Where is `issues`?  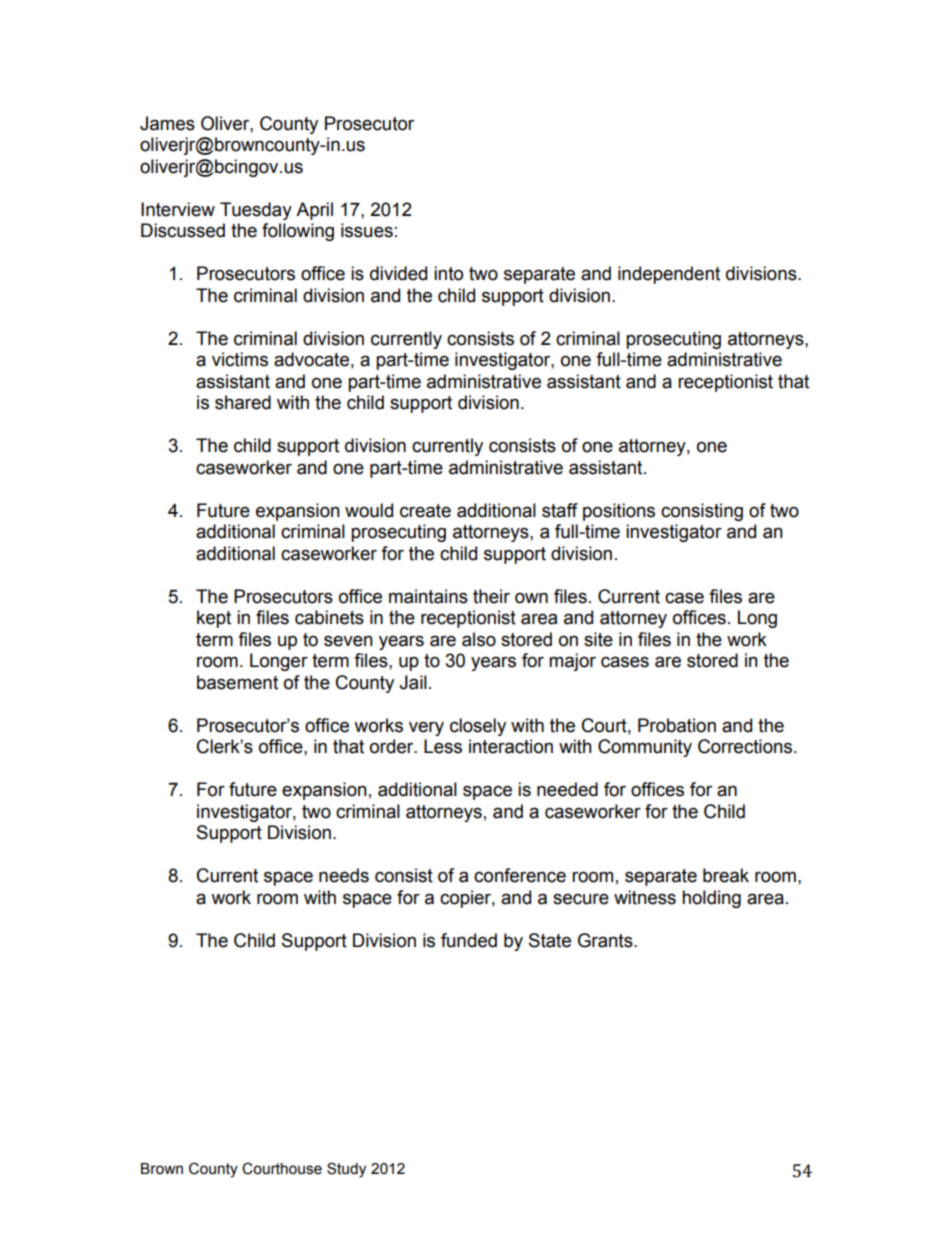
issues is located at coordinates (367, 230).
